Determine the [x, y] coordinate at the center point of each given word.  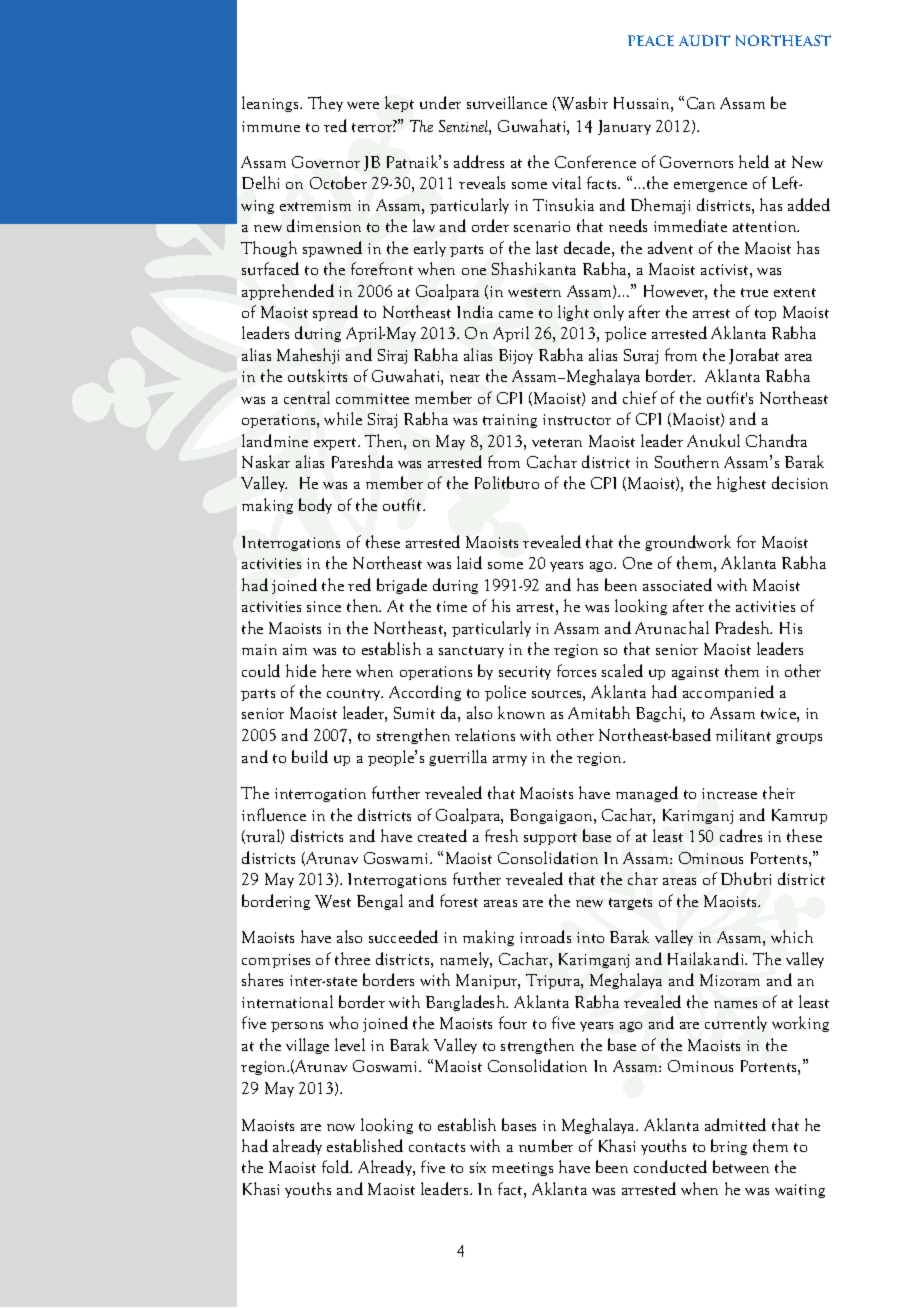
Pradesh [744, 627]
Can [701, 103]
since [324, 606]
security [525, 673]
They [325, 104]
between [741, 1166]
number [546, 1145]
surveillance [507, 102]
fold [336, 1166]
